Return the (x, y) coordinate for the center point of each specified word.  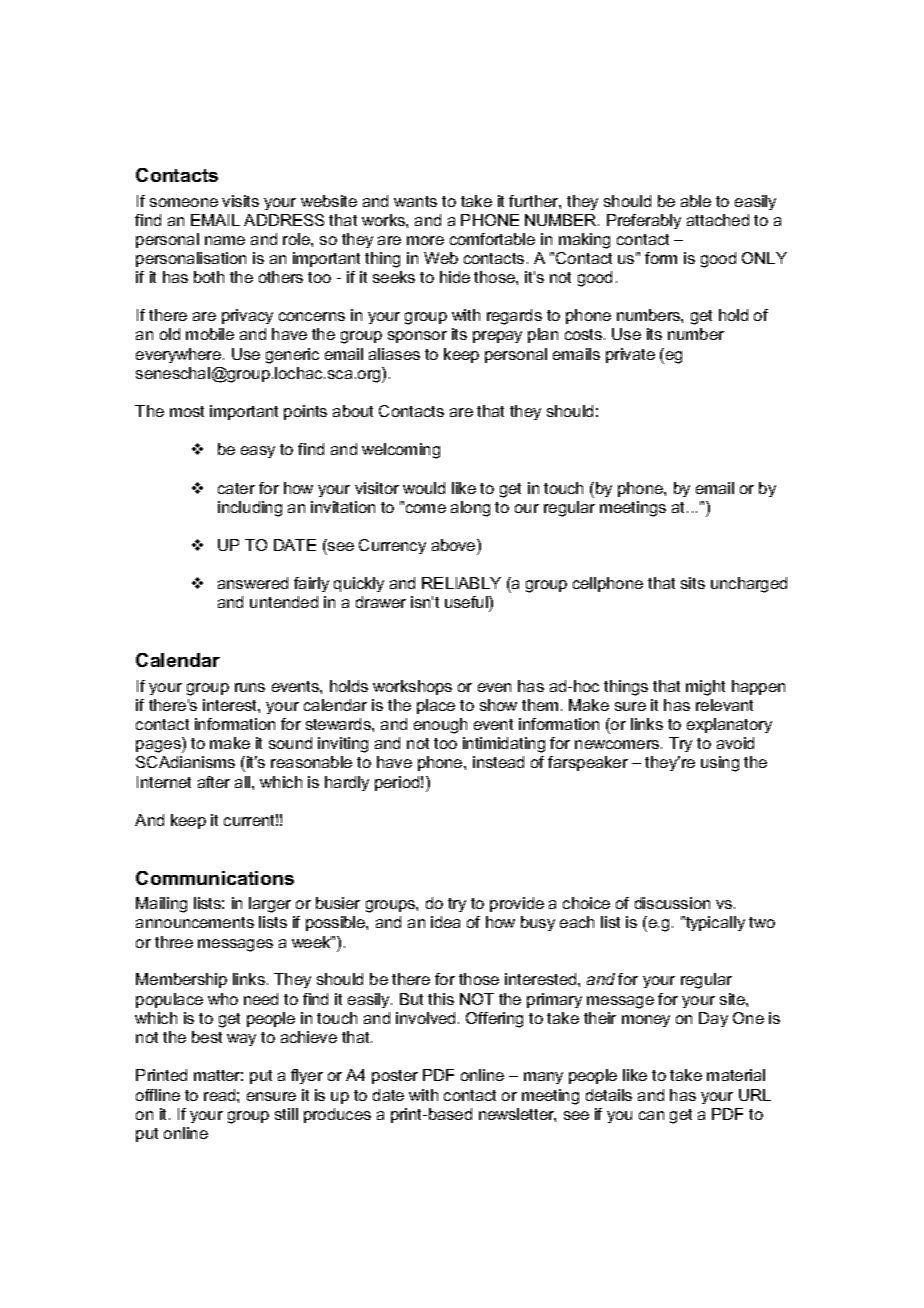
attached (718, 220)
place (436, 706)
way (241, 1040)
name (225, 240)
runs (250, 687)
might (705, 688)
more (425, 240)
